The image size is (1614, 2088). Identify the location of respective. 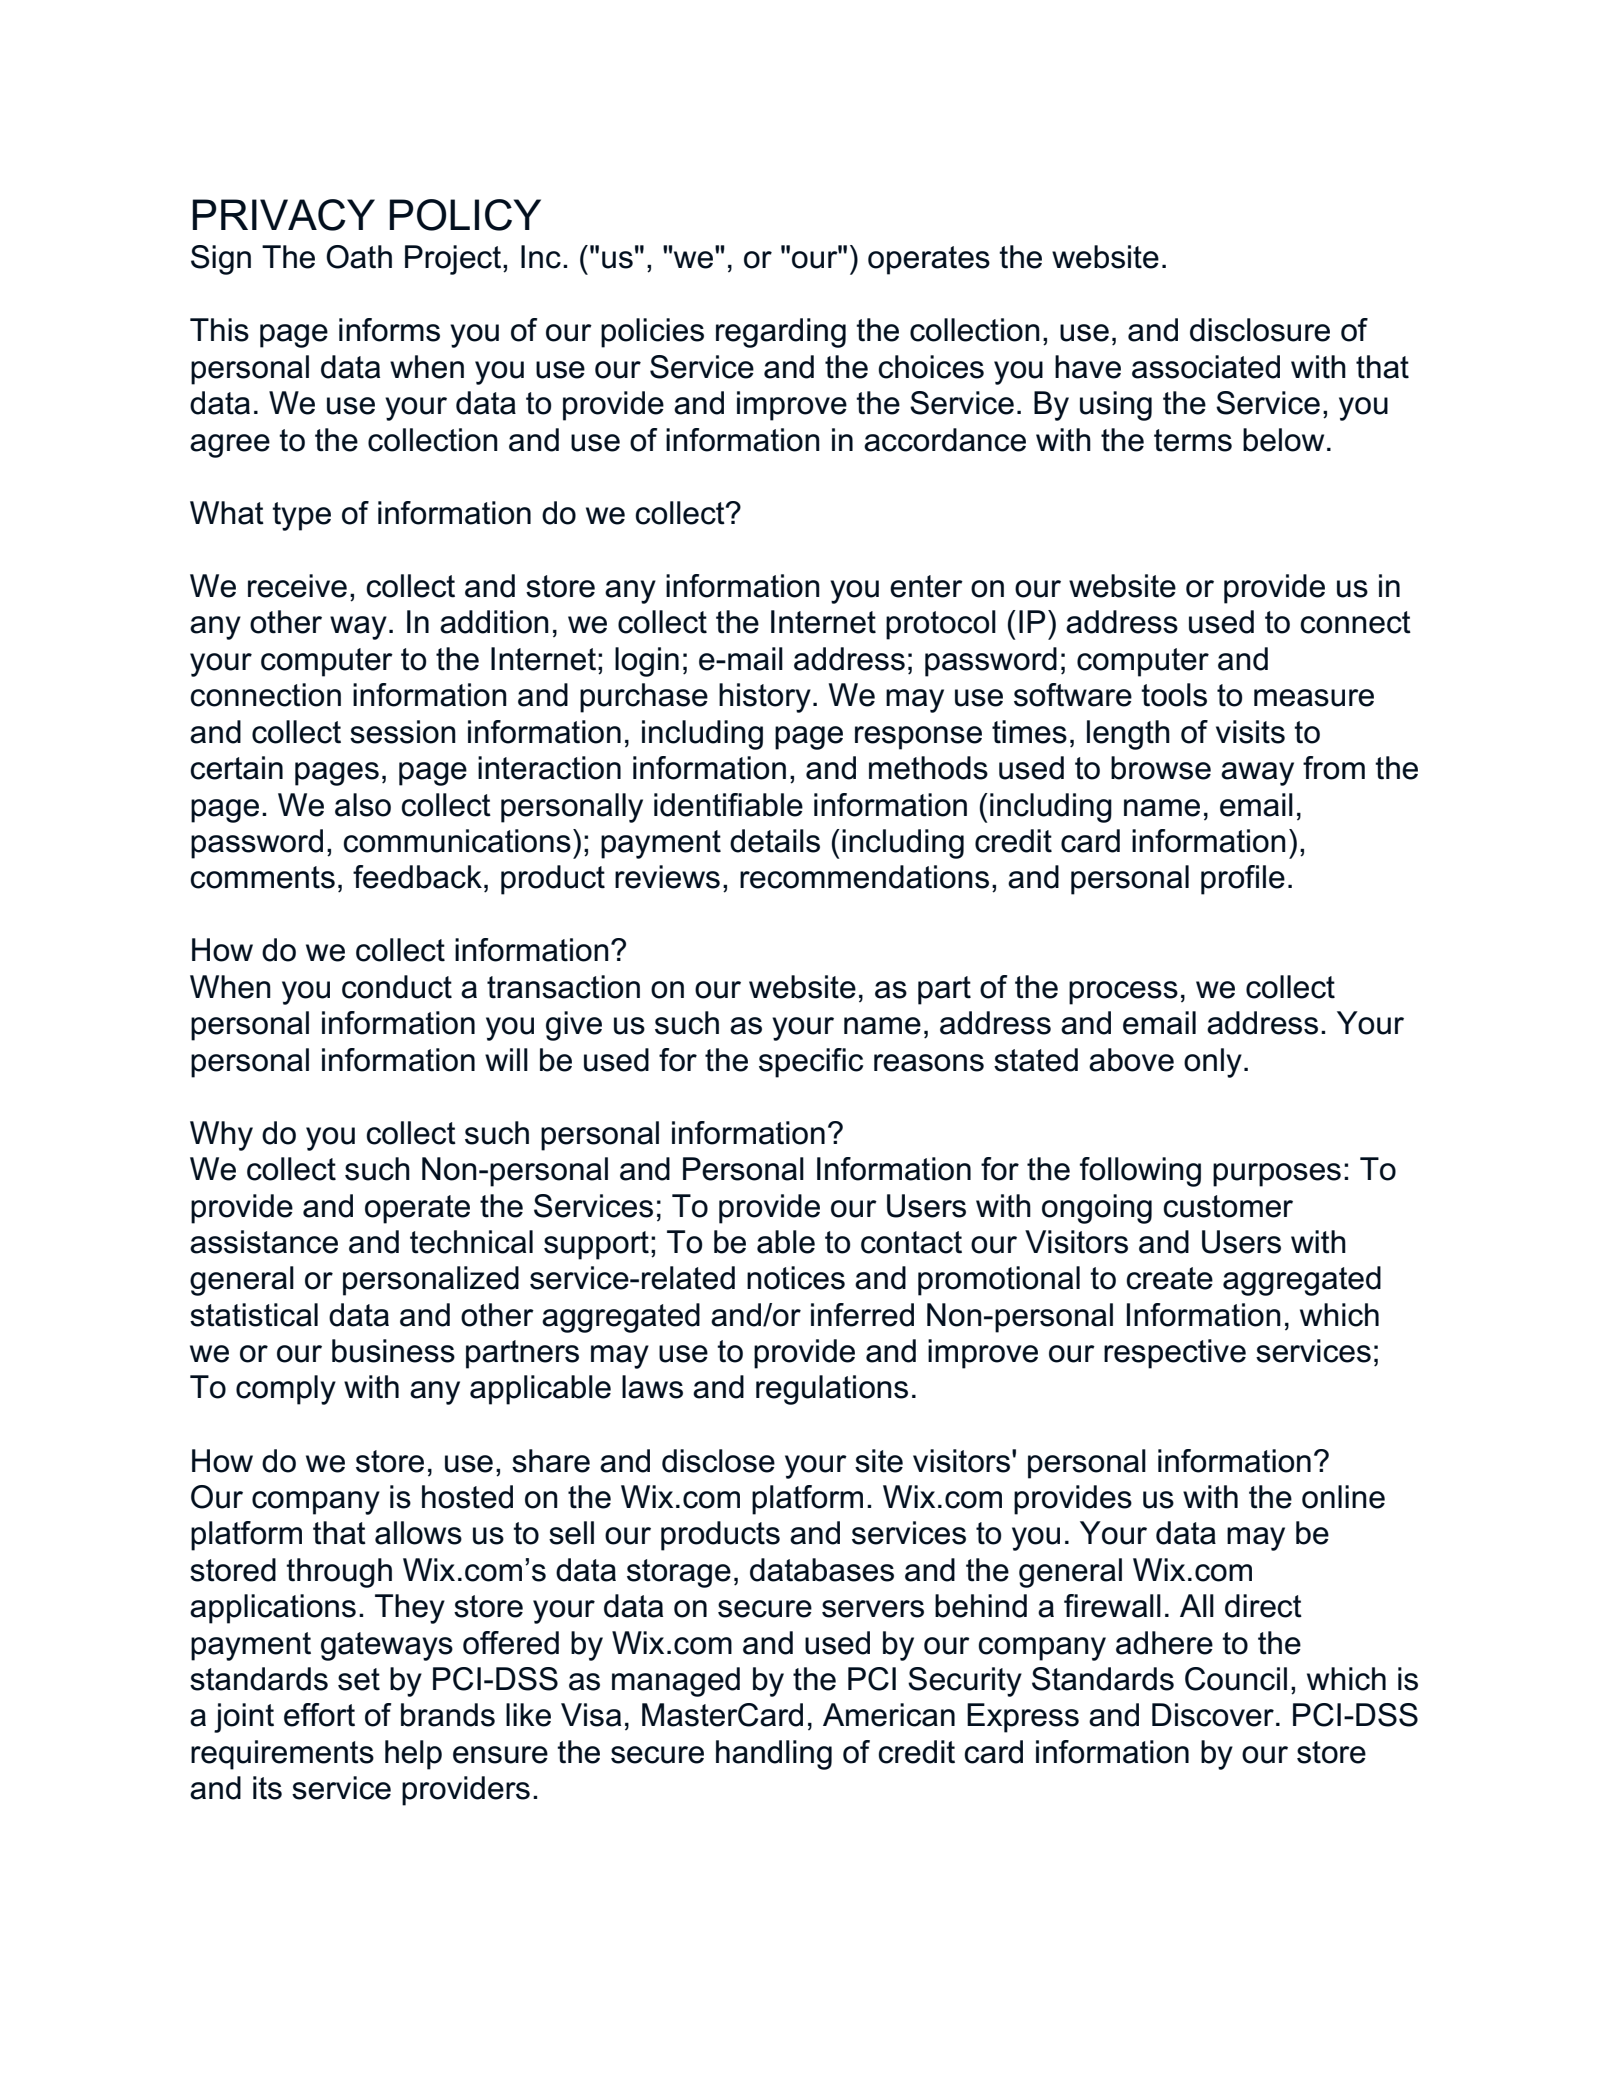
(1175, 1354).
